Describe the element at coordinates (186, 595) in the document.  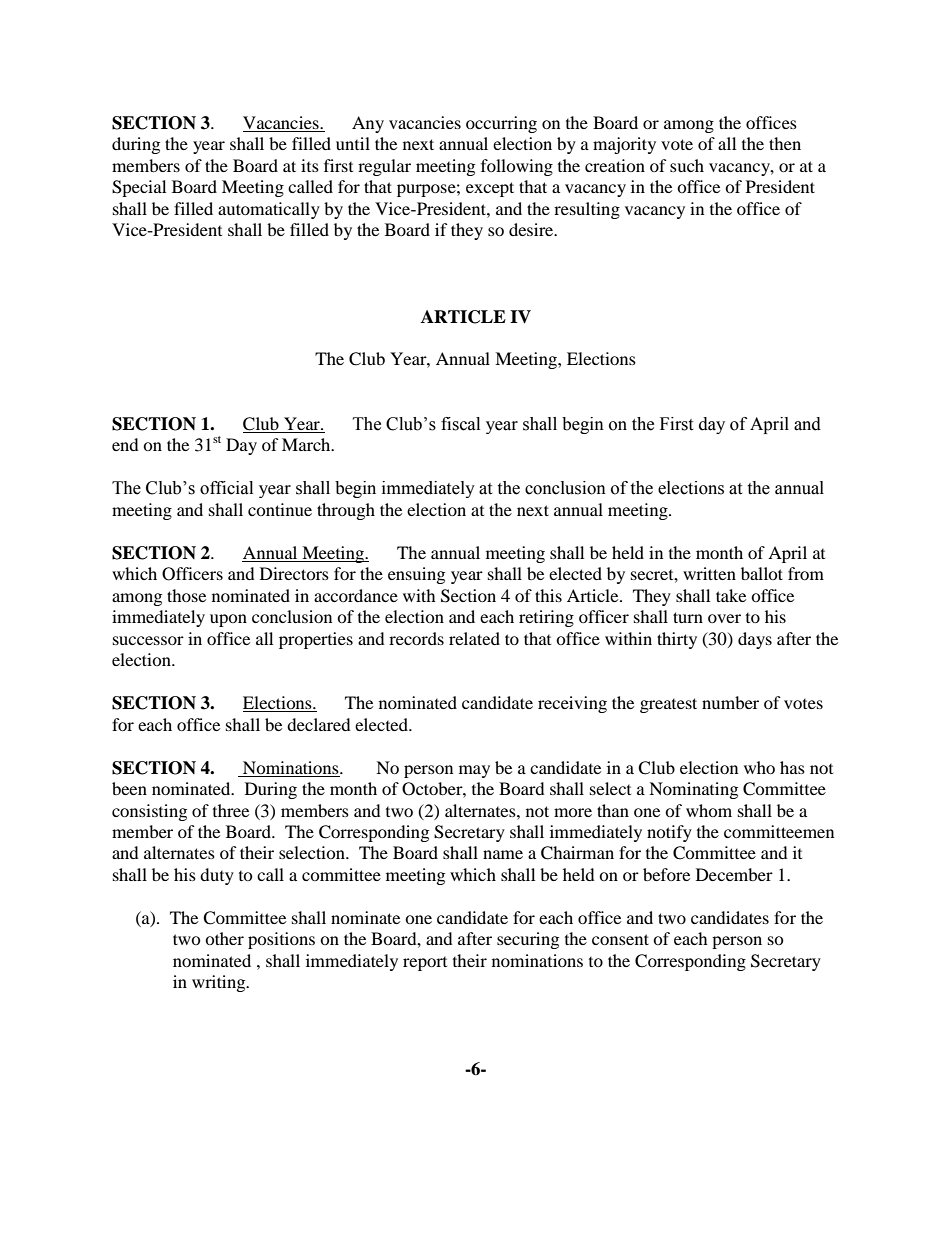
I see `those` at that location.
